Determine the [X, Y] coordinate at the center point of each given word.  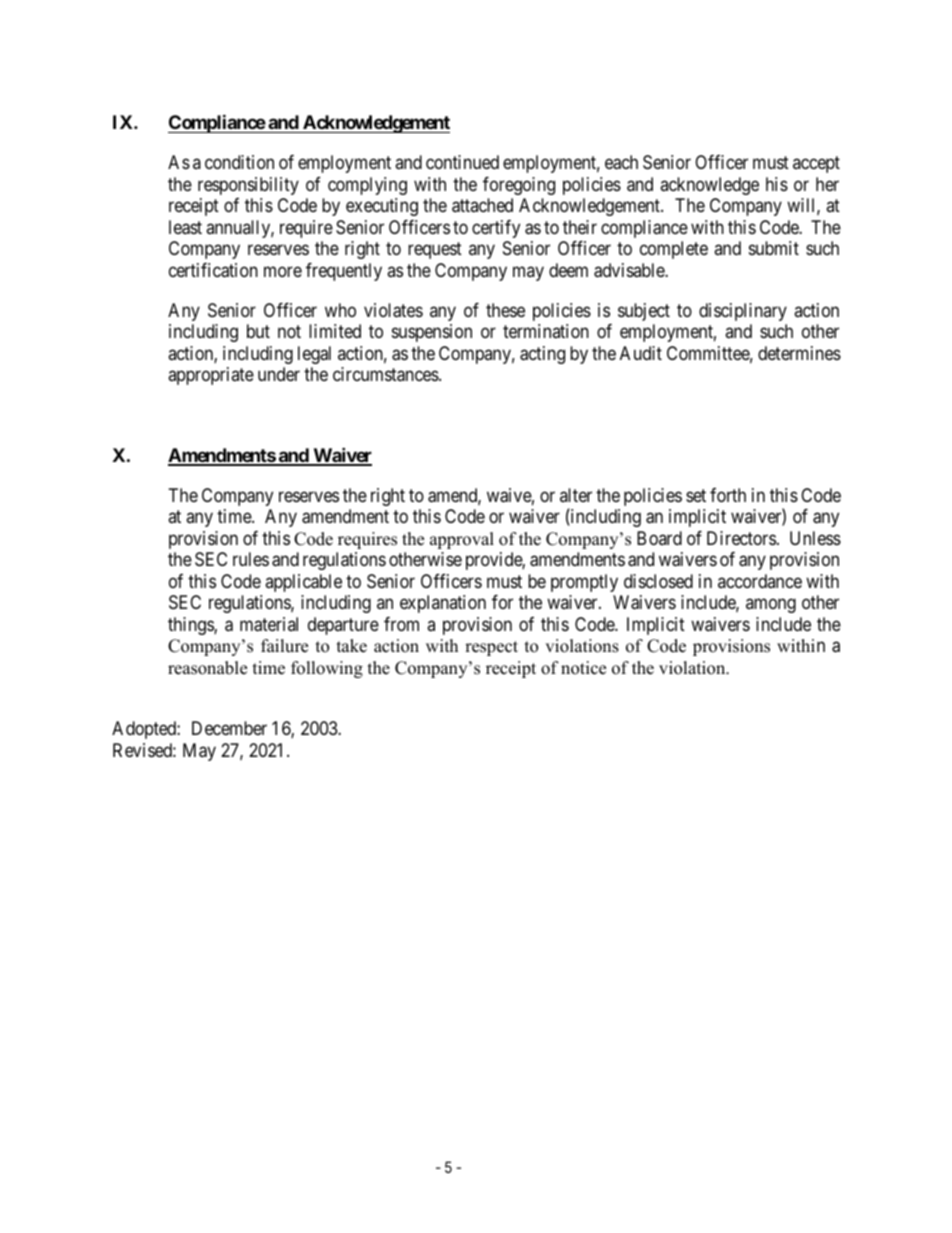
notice [583, 668]
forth [728, 495]
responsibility [248, 186]
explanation [443, 604]
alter [576, 495]
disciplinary [743, 312]
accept [816, 164]
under [279, 374]
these [505, 310]
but [258, 331]
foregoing [519, 186]
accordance [760, 581]
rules [251, 559]
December [229, 728]
